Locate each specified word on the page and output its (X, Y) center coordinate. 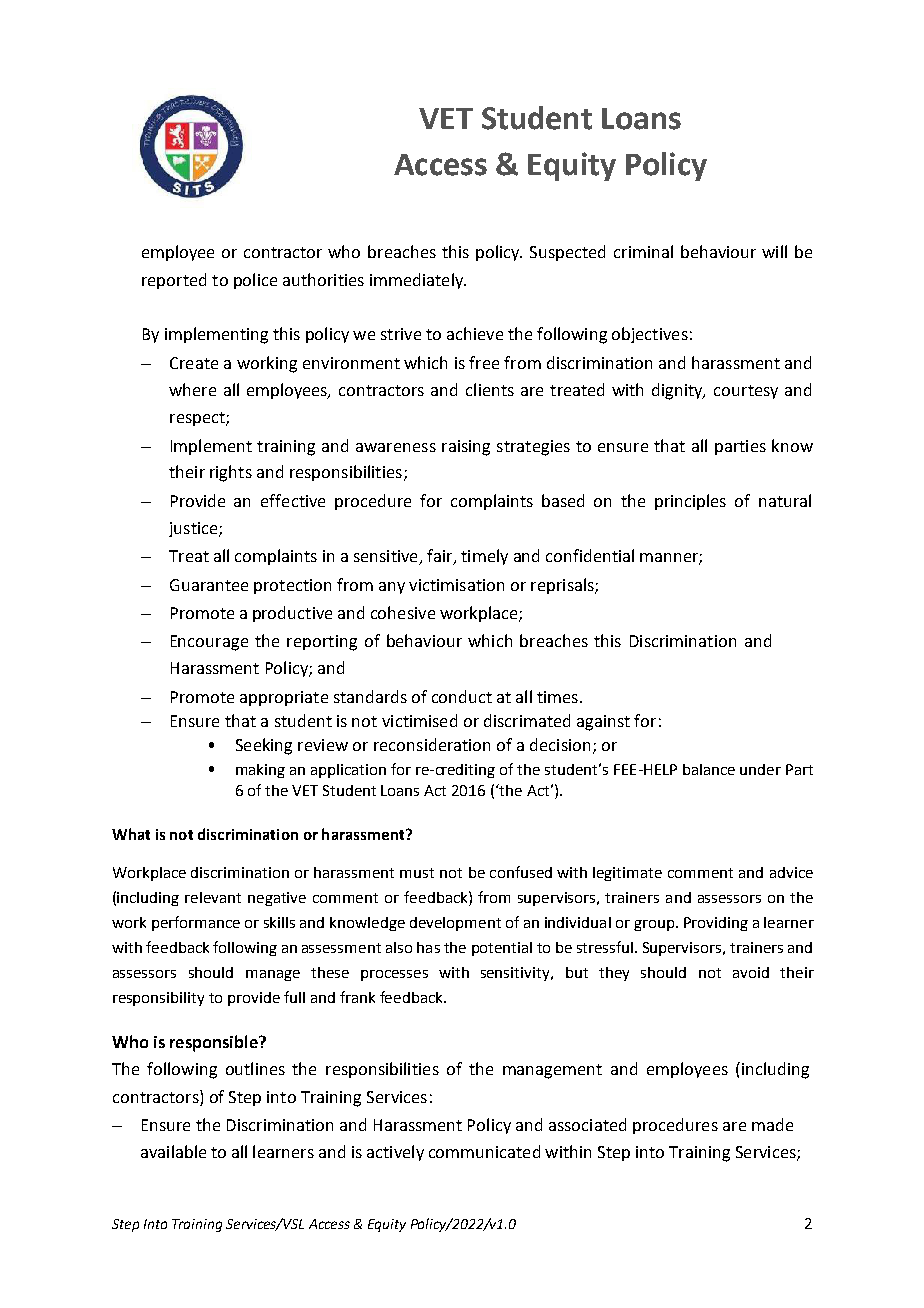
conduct (462, 696)
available (173, 1151)
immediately (418, 281)
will (774, 251)
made (772, 1124)
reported (174, 281)
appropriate (284, 698)
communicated (484, 1151)
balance (709, 769)
